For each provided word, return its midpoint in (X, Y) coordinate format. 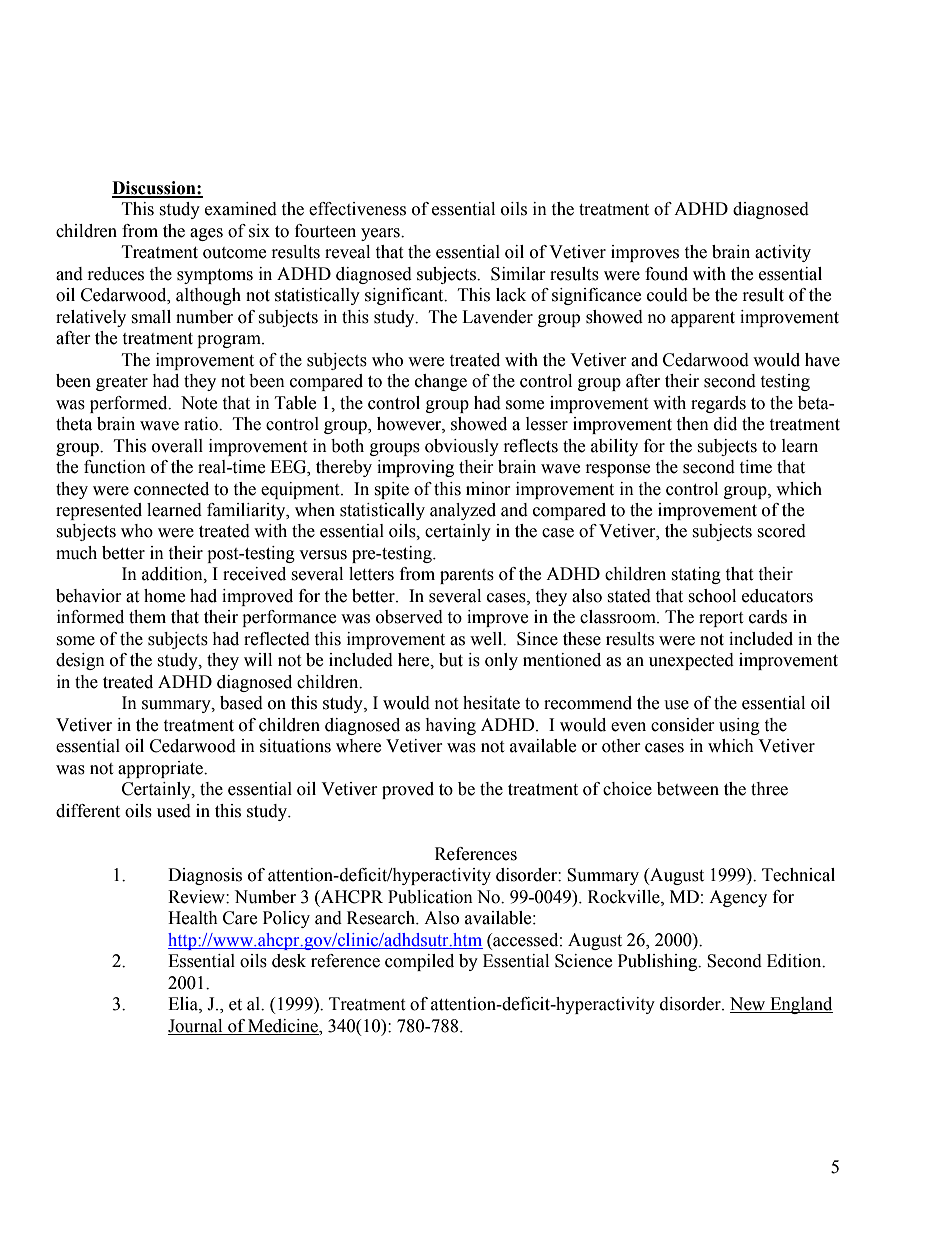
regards (718, 404)
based (241, 703)
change (441, 382)
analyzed (463, 511)
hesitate (491, 703)
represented (99, 511)
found (666, 274)
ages (206, 234)
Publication (430, 897)
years (381, 234)
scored (781, 531)
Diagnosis (205, 876)
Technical (798, 875)
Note (199, 403)
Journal (195, 1026)
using (739, 726)
